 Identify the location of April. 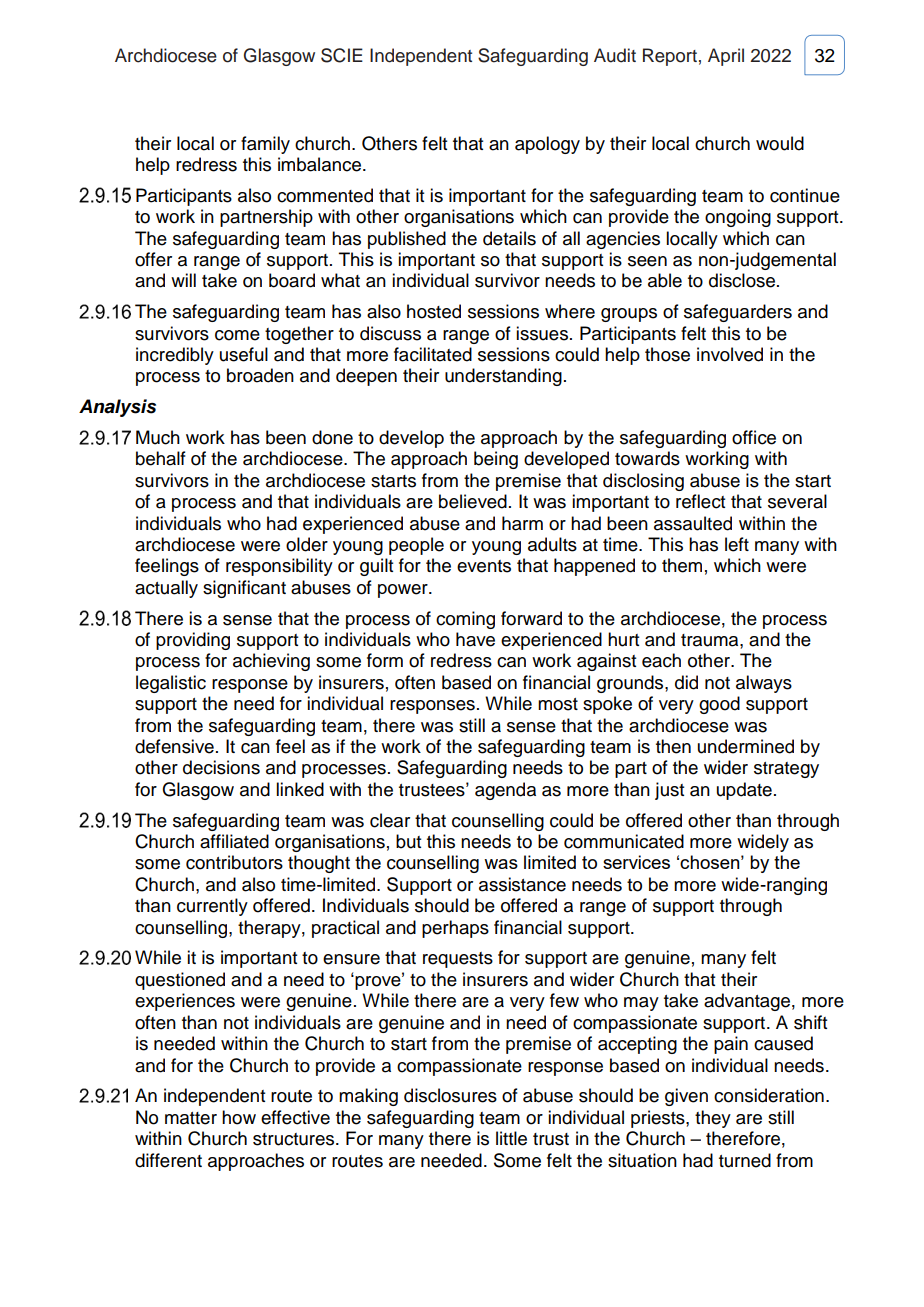
(726, 57).
